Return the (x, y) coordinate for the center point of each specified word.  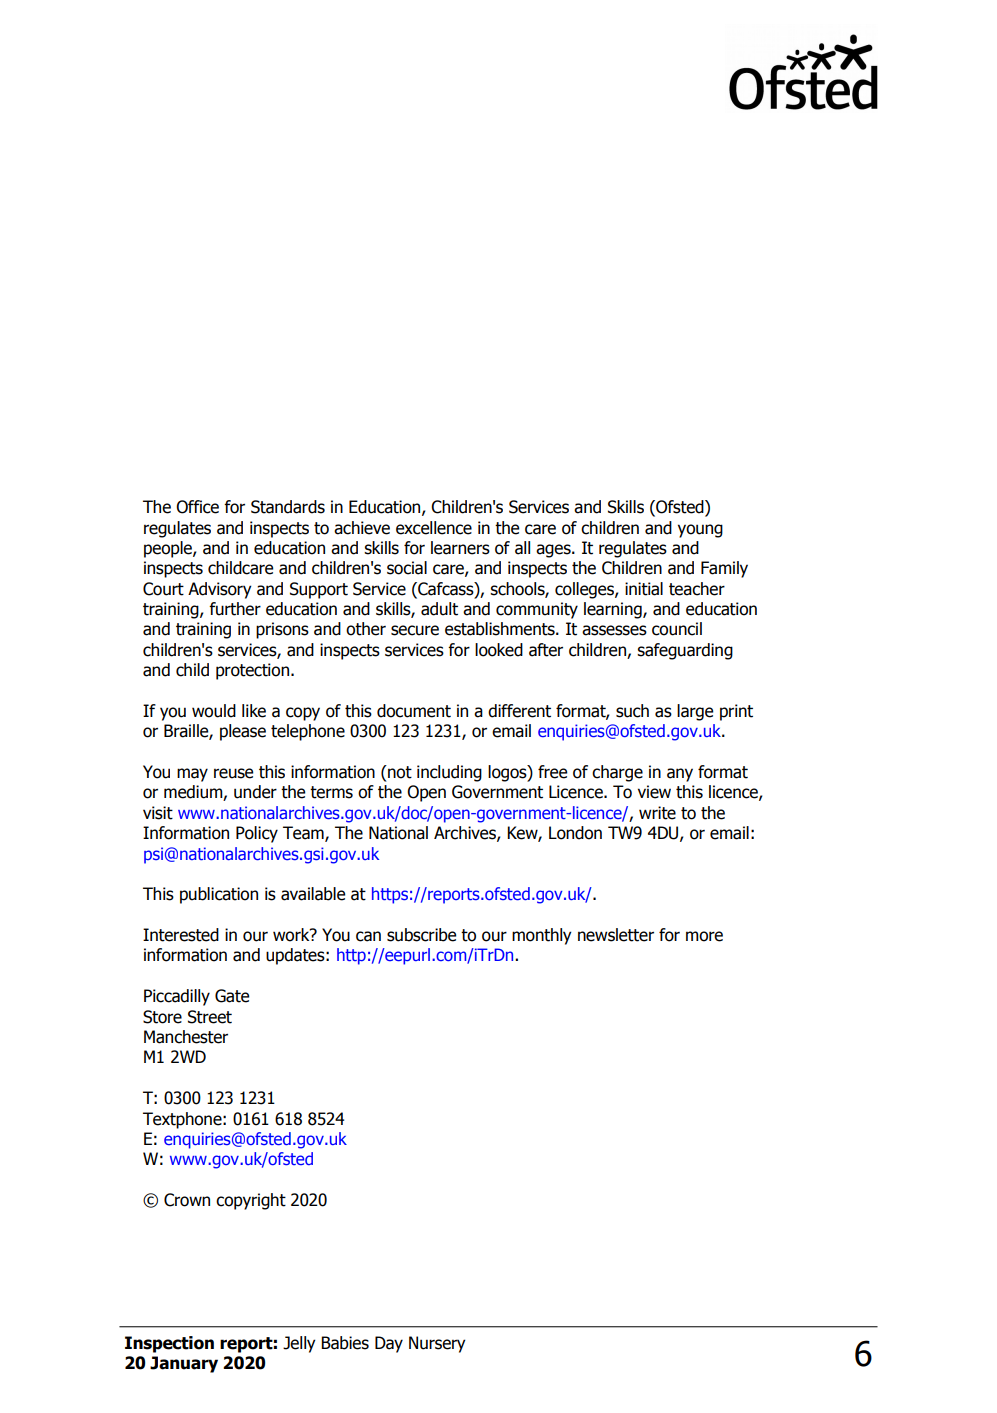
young (700, 531)
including (449, 773)
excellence (434, 528)
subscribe (421, 935)
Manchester (186, 1037)
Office (197, 507)
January (184, 1364)
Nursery (437, 1344)
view (654, 792)
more (704, 936)
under (255, 792)
